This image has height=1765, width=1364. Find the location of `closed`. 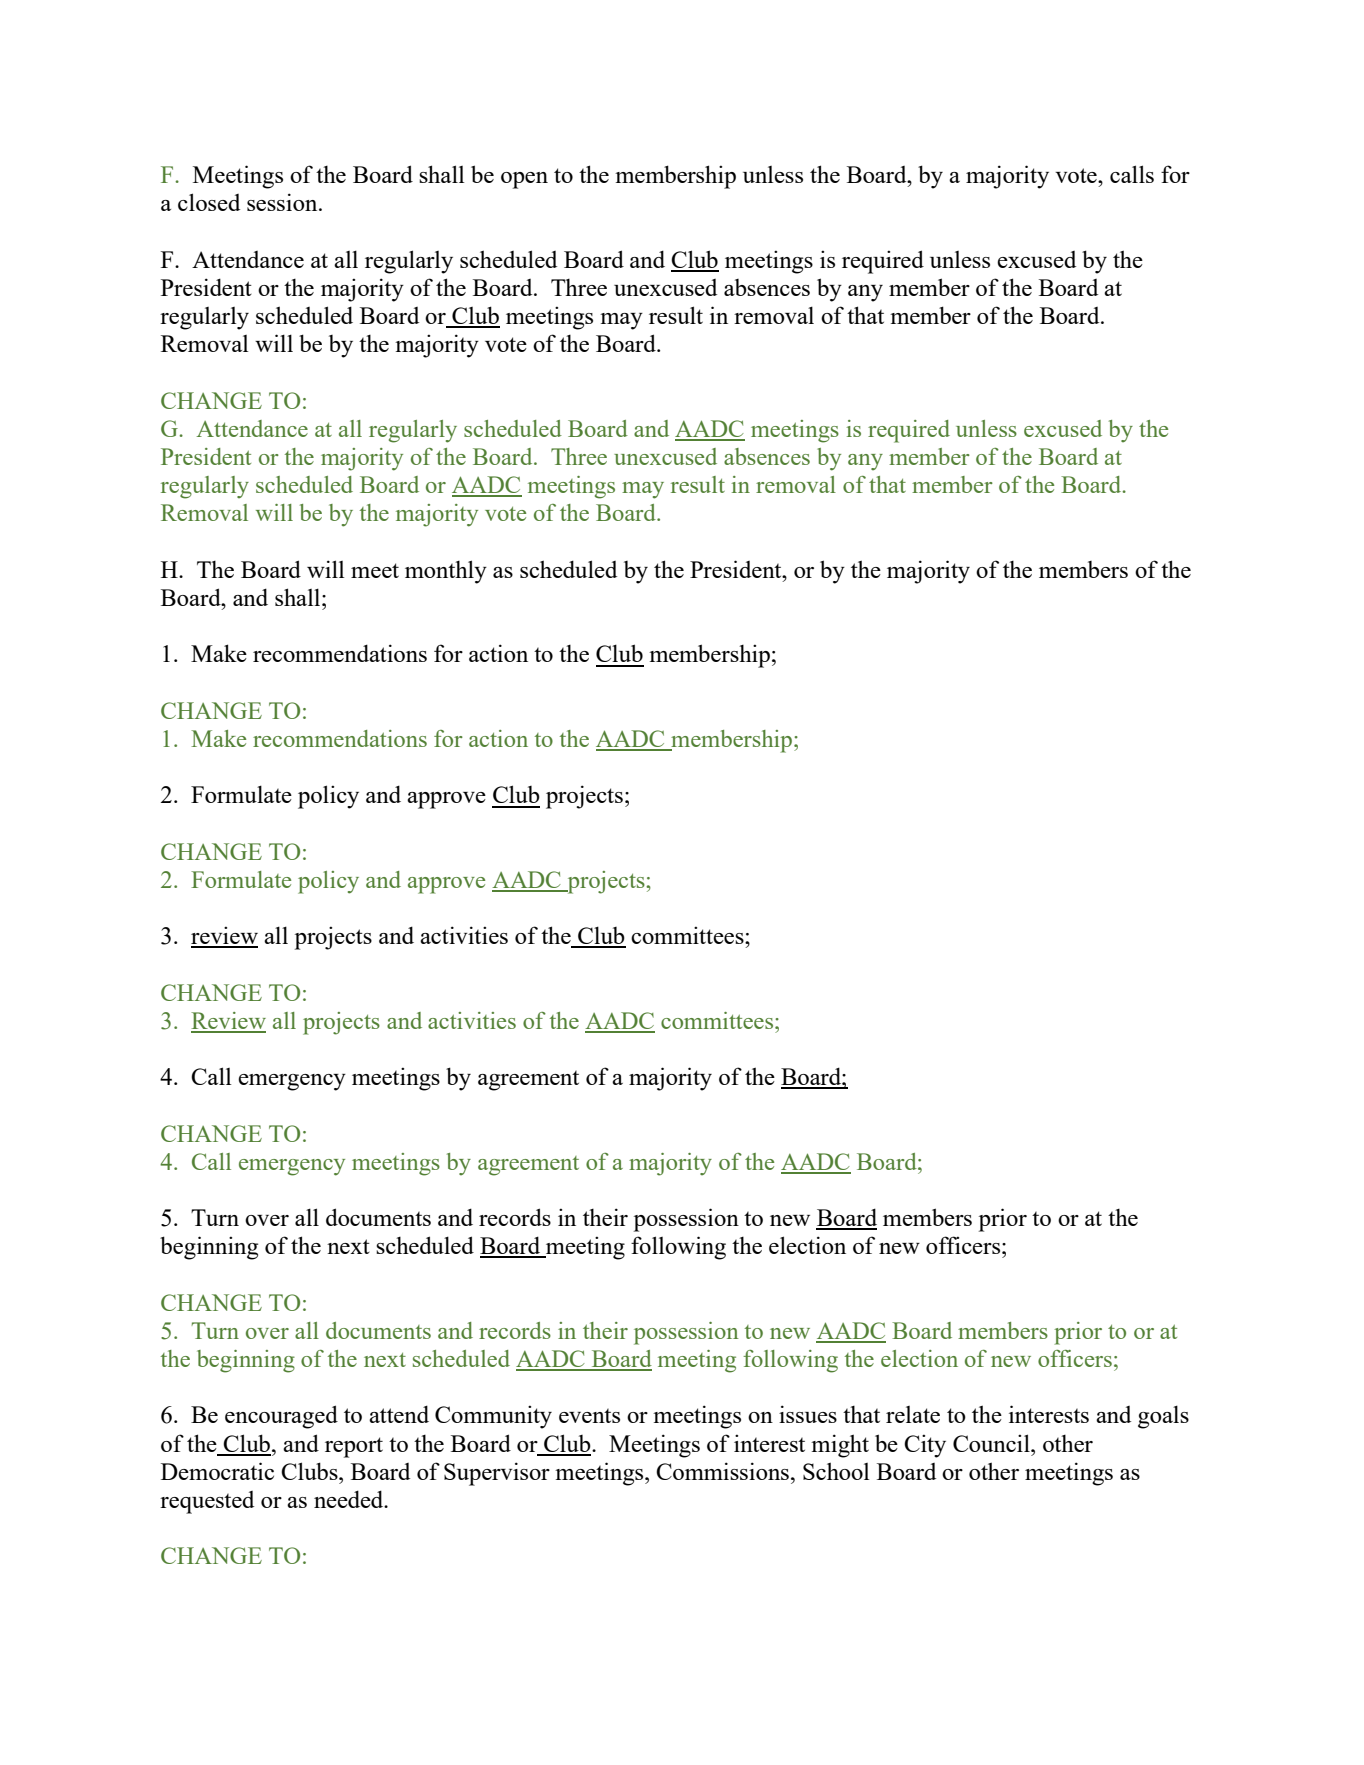

closed is located at coordinates (209, 202).
